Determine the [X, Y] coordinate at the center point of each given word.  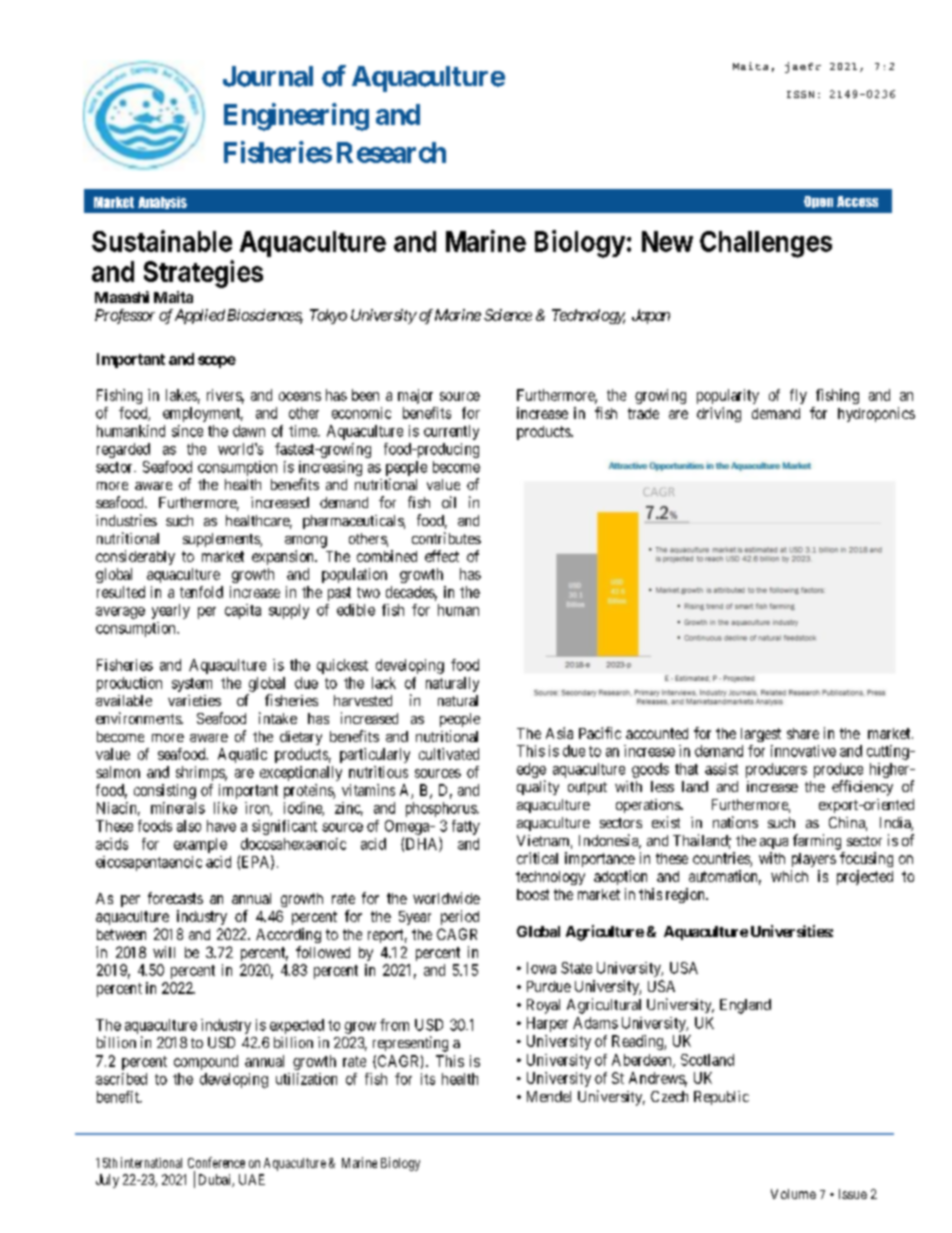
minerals [178, 808]
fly [798, 396]
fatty [466, 827]
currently [451, 432]
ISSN [800, 94]
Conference [216, 1162]
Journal [268, 76]
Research [391, 152]
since [187, 431]
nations [735, 822]
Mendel [549, 1096]
